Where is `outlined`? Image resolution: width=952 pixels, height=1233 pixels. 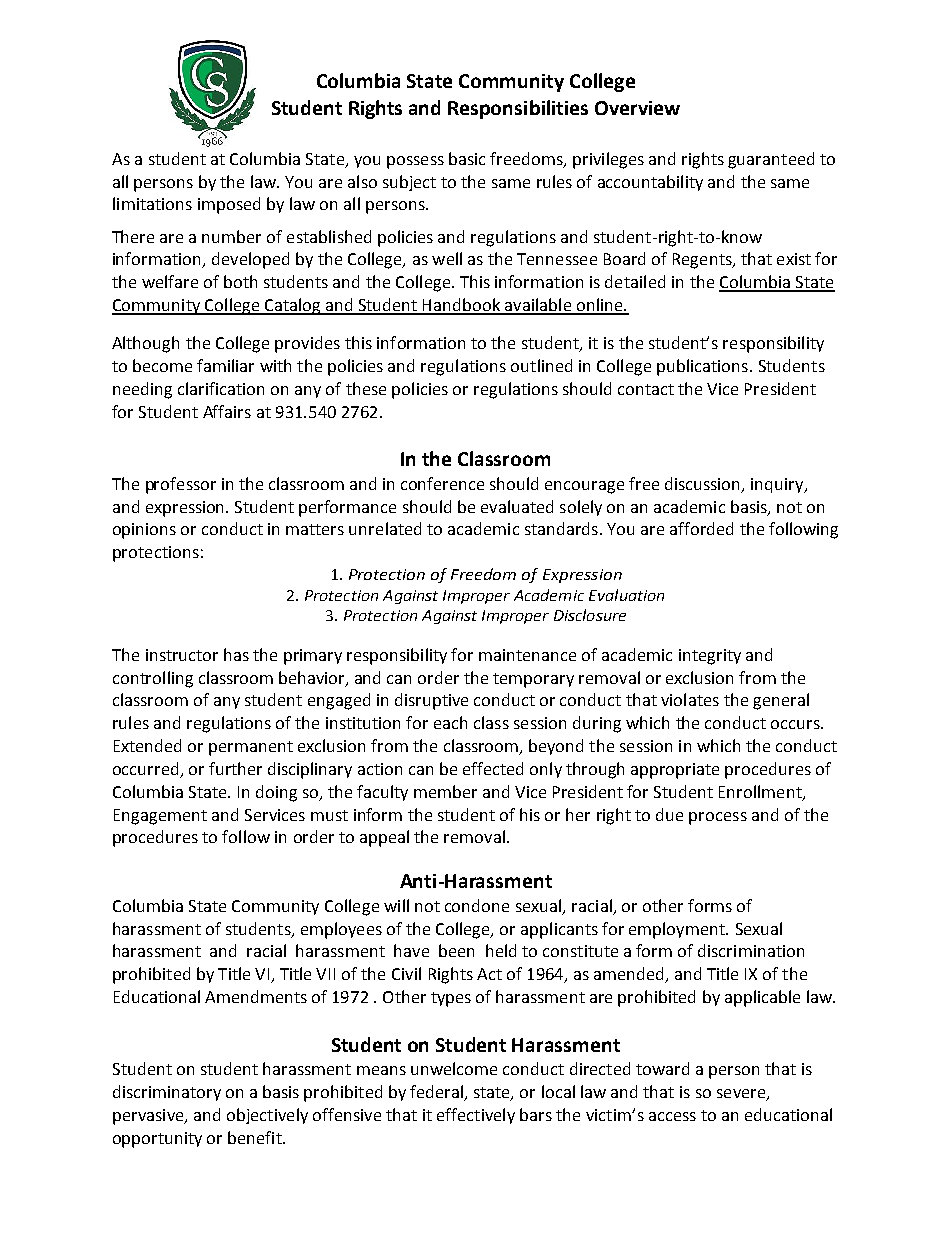 outlined is located at coordinates (541, 365).
